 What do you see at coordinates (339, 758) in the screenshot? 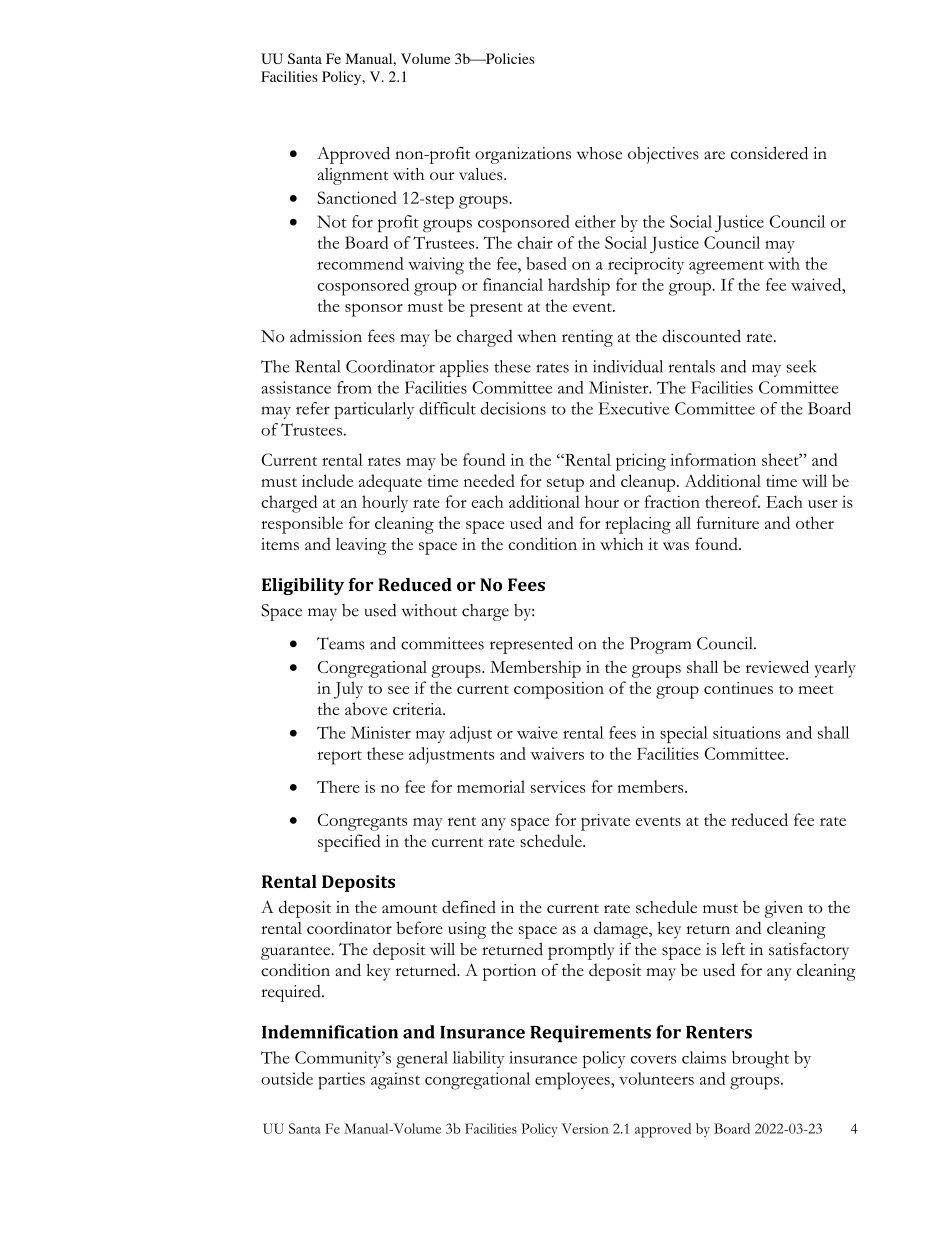
I see `report` at bounding box center [339, 758].
